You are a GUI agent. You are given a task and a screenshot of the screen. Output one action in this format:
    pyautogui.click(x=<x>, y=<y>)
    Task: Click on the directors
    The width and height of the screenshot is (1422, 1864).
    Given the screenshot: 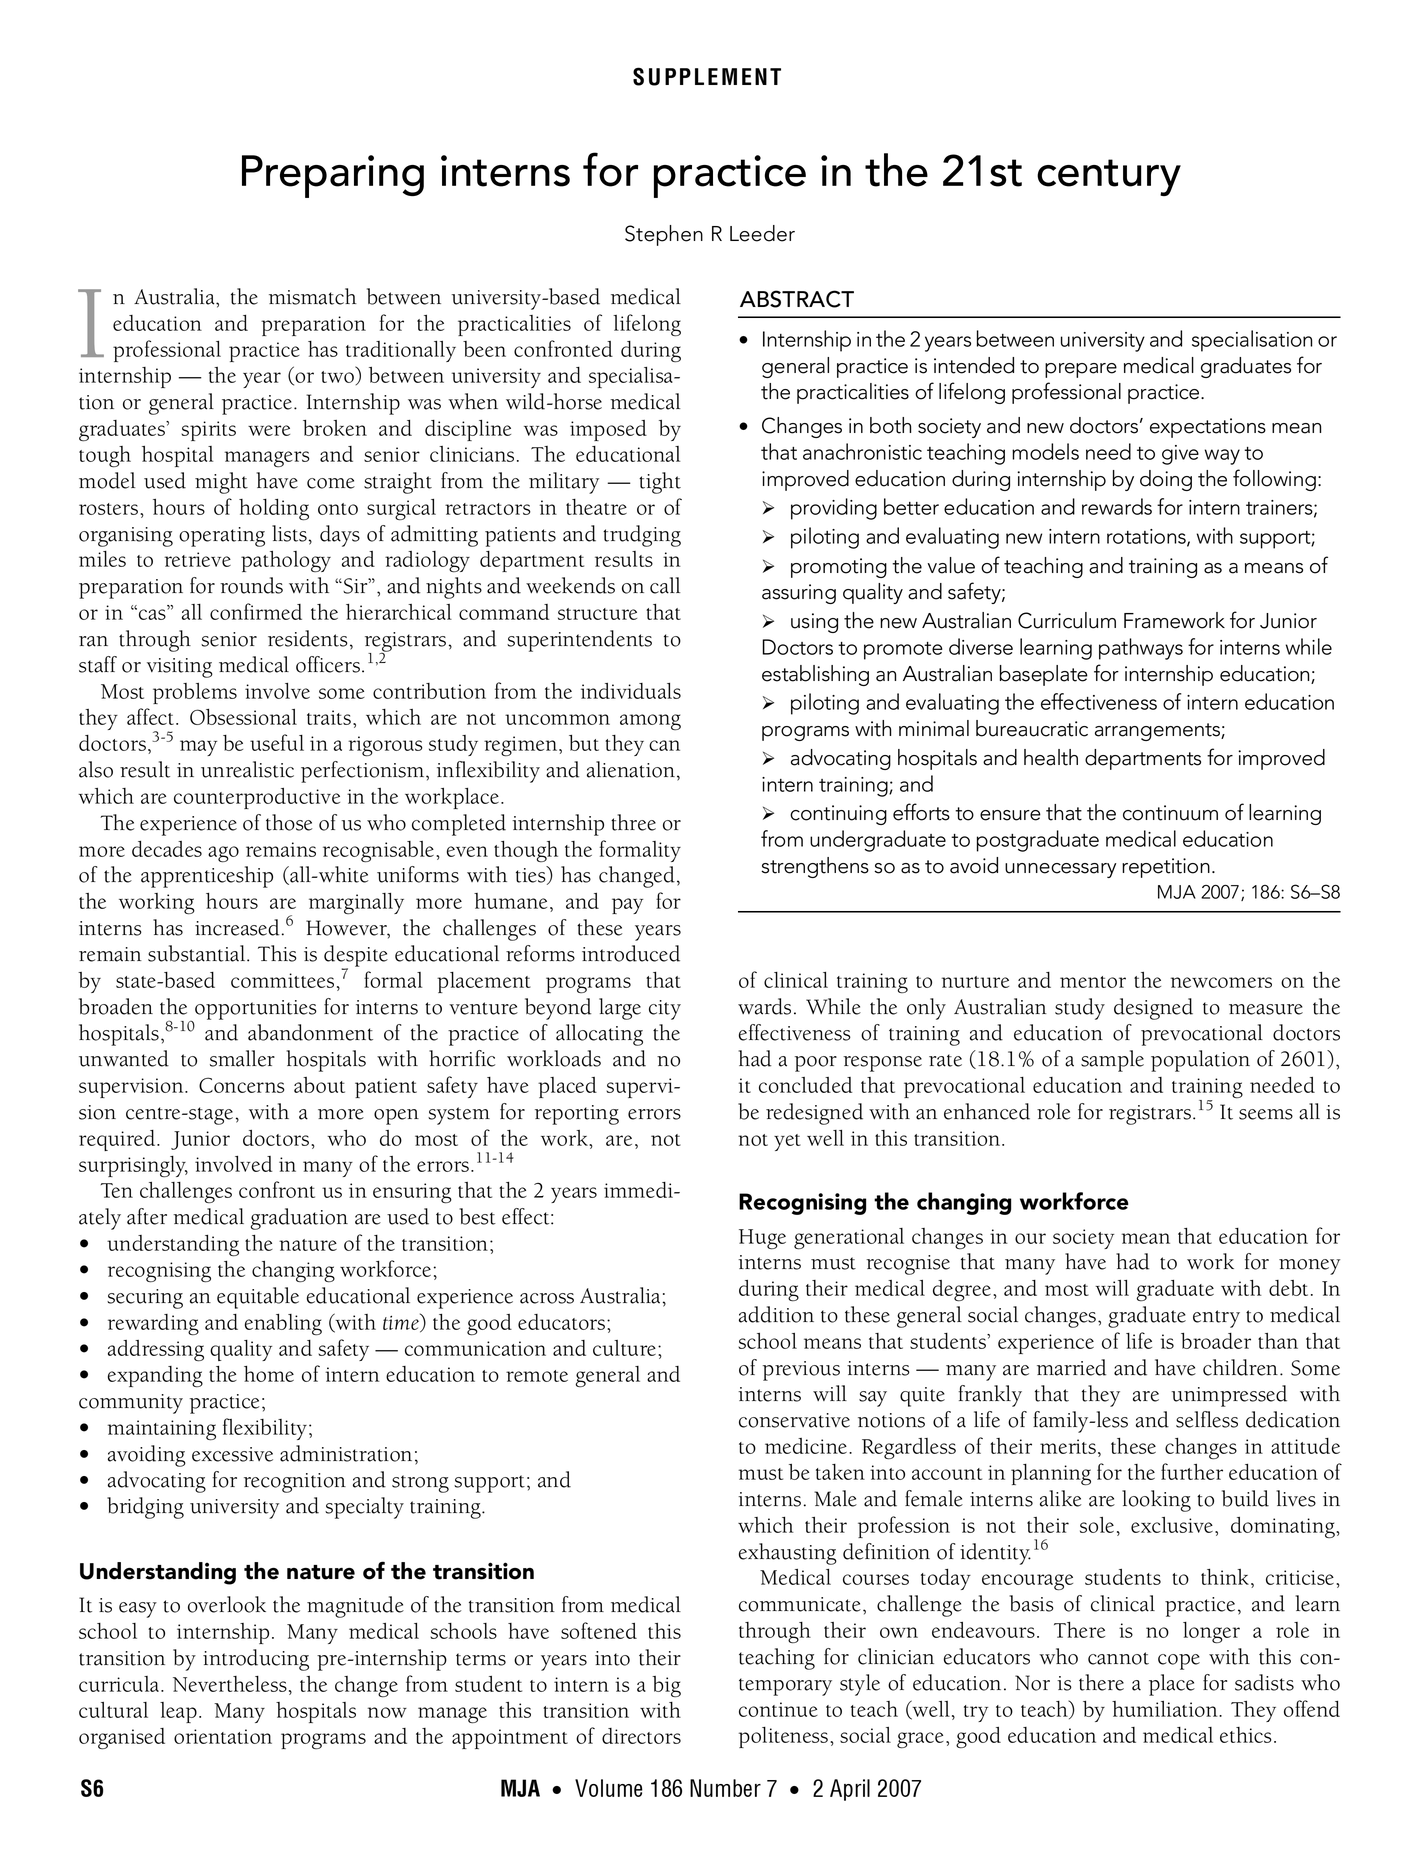 What is the action you would take?
    pyautogui.click(x=641, y=1736)
